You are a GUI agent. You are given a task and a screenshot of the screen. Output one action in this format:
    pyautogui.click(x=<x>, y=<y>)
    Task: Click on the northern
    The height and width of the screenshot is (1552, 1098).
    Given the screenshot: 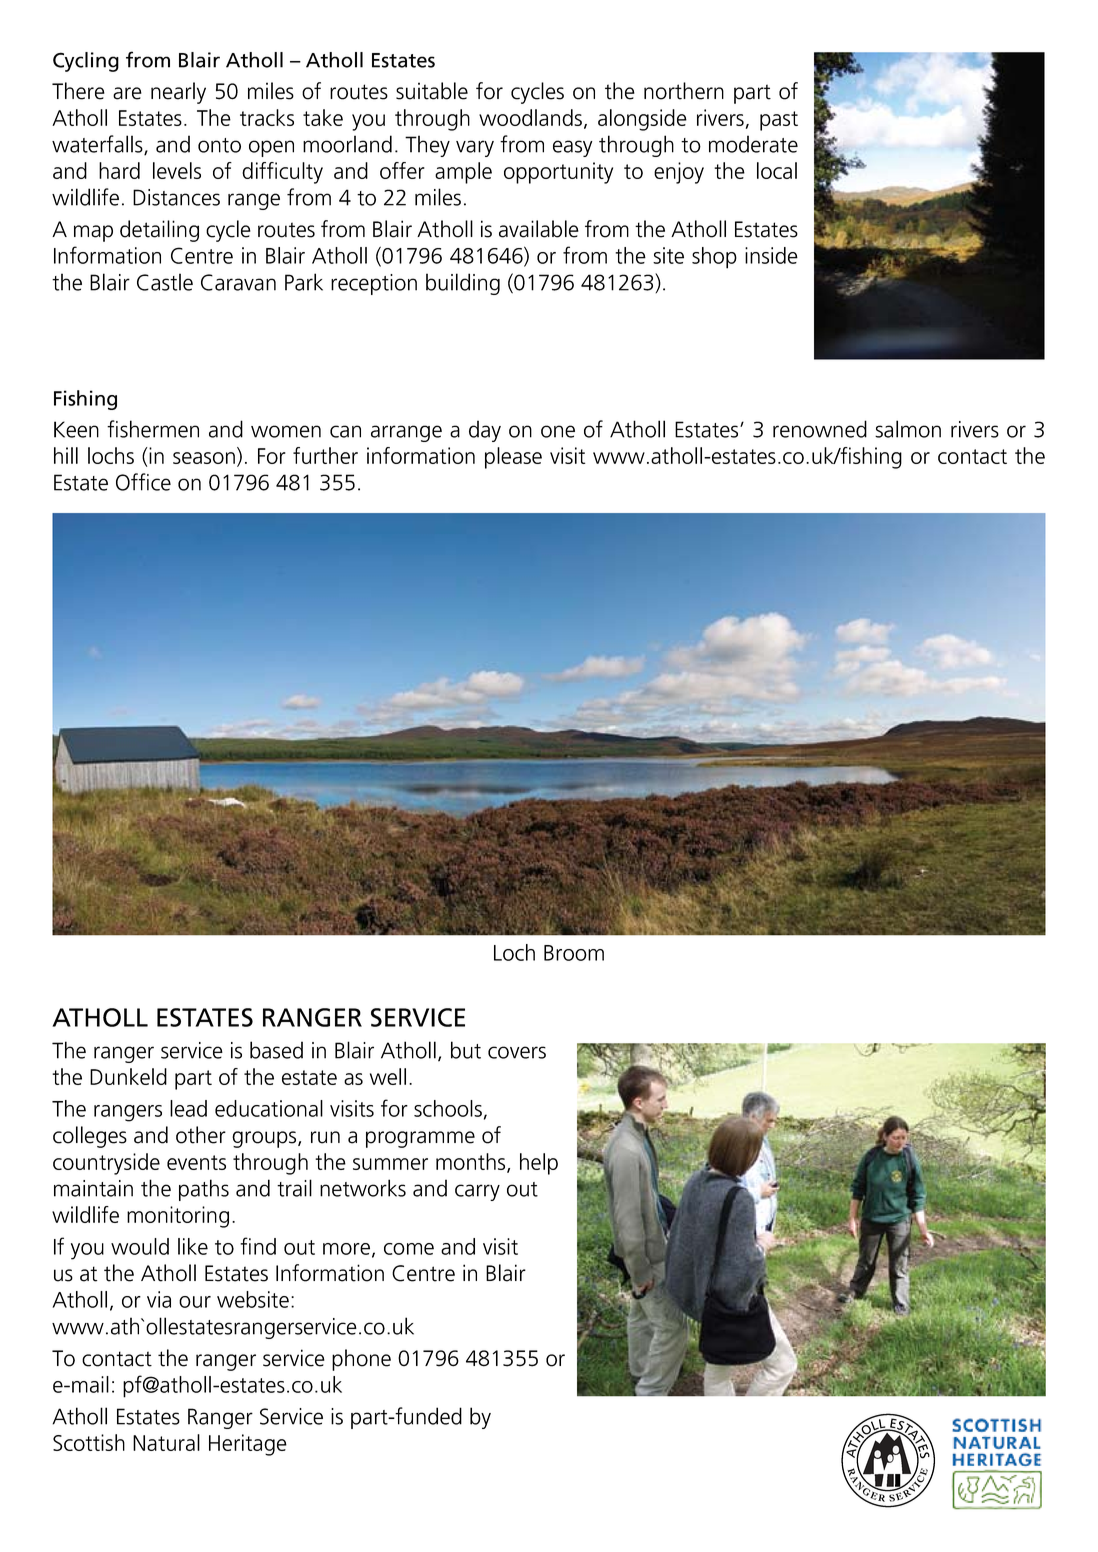 What is the action you would take?
    pyautogui.click(x=684, y=91)
